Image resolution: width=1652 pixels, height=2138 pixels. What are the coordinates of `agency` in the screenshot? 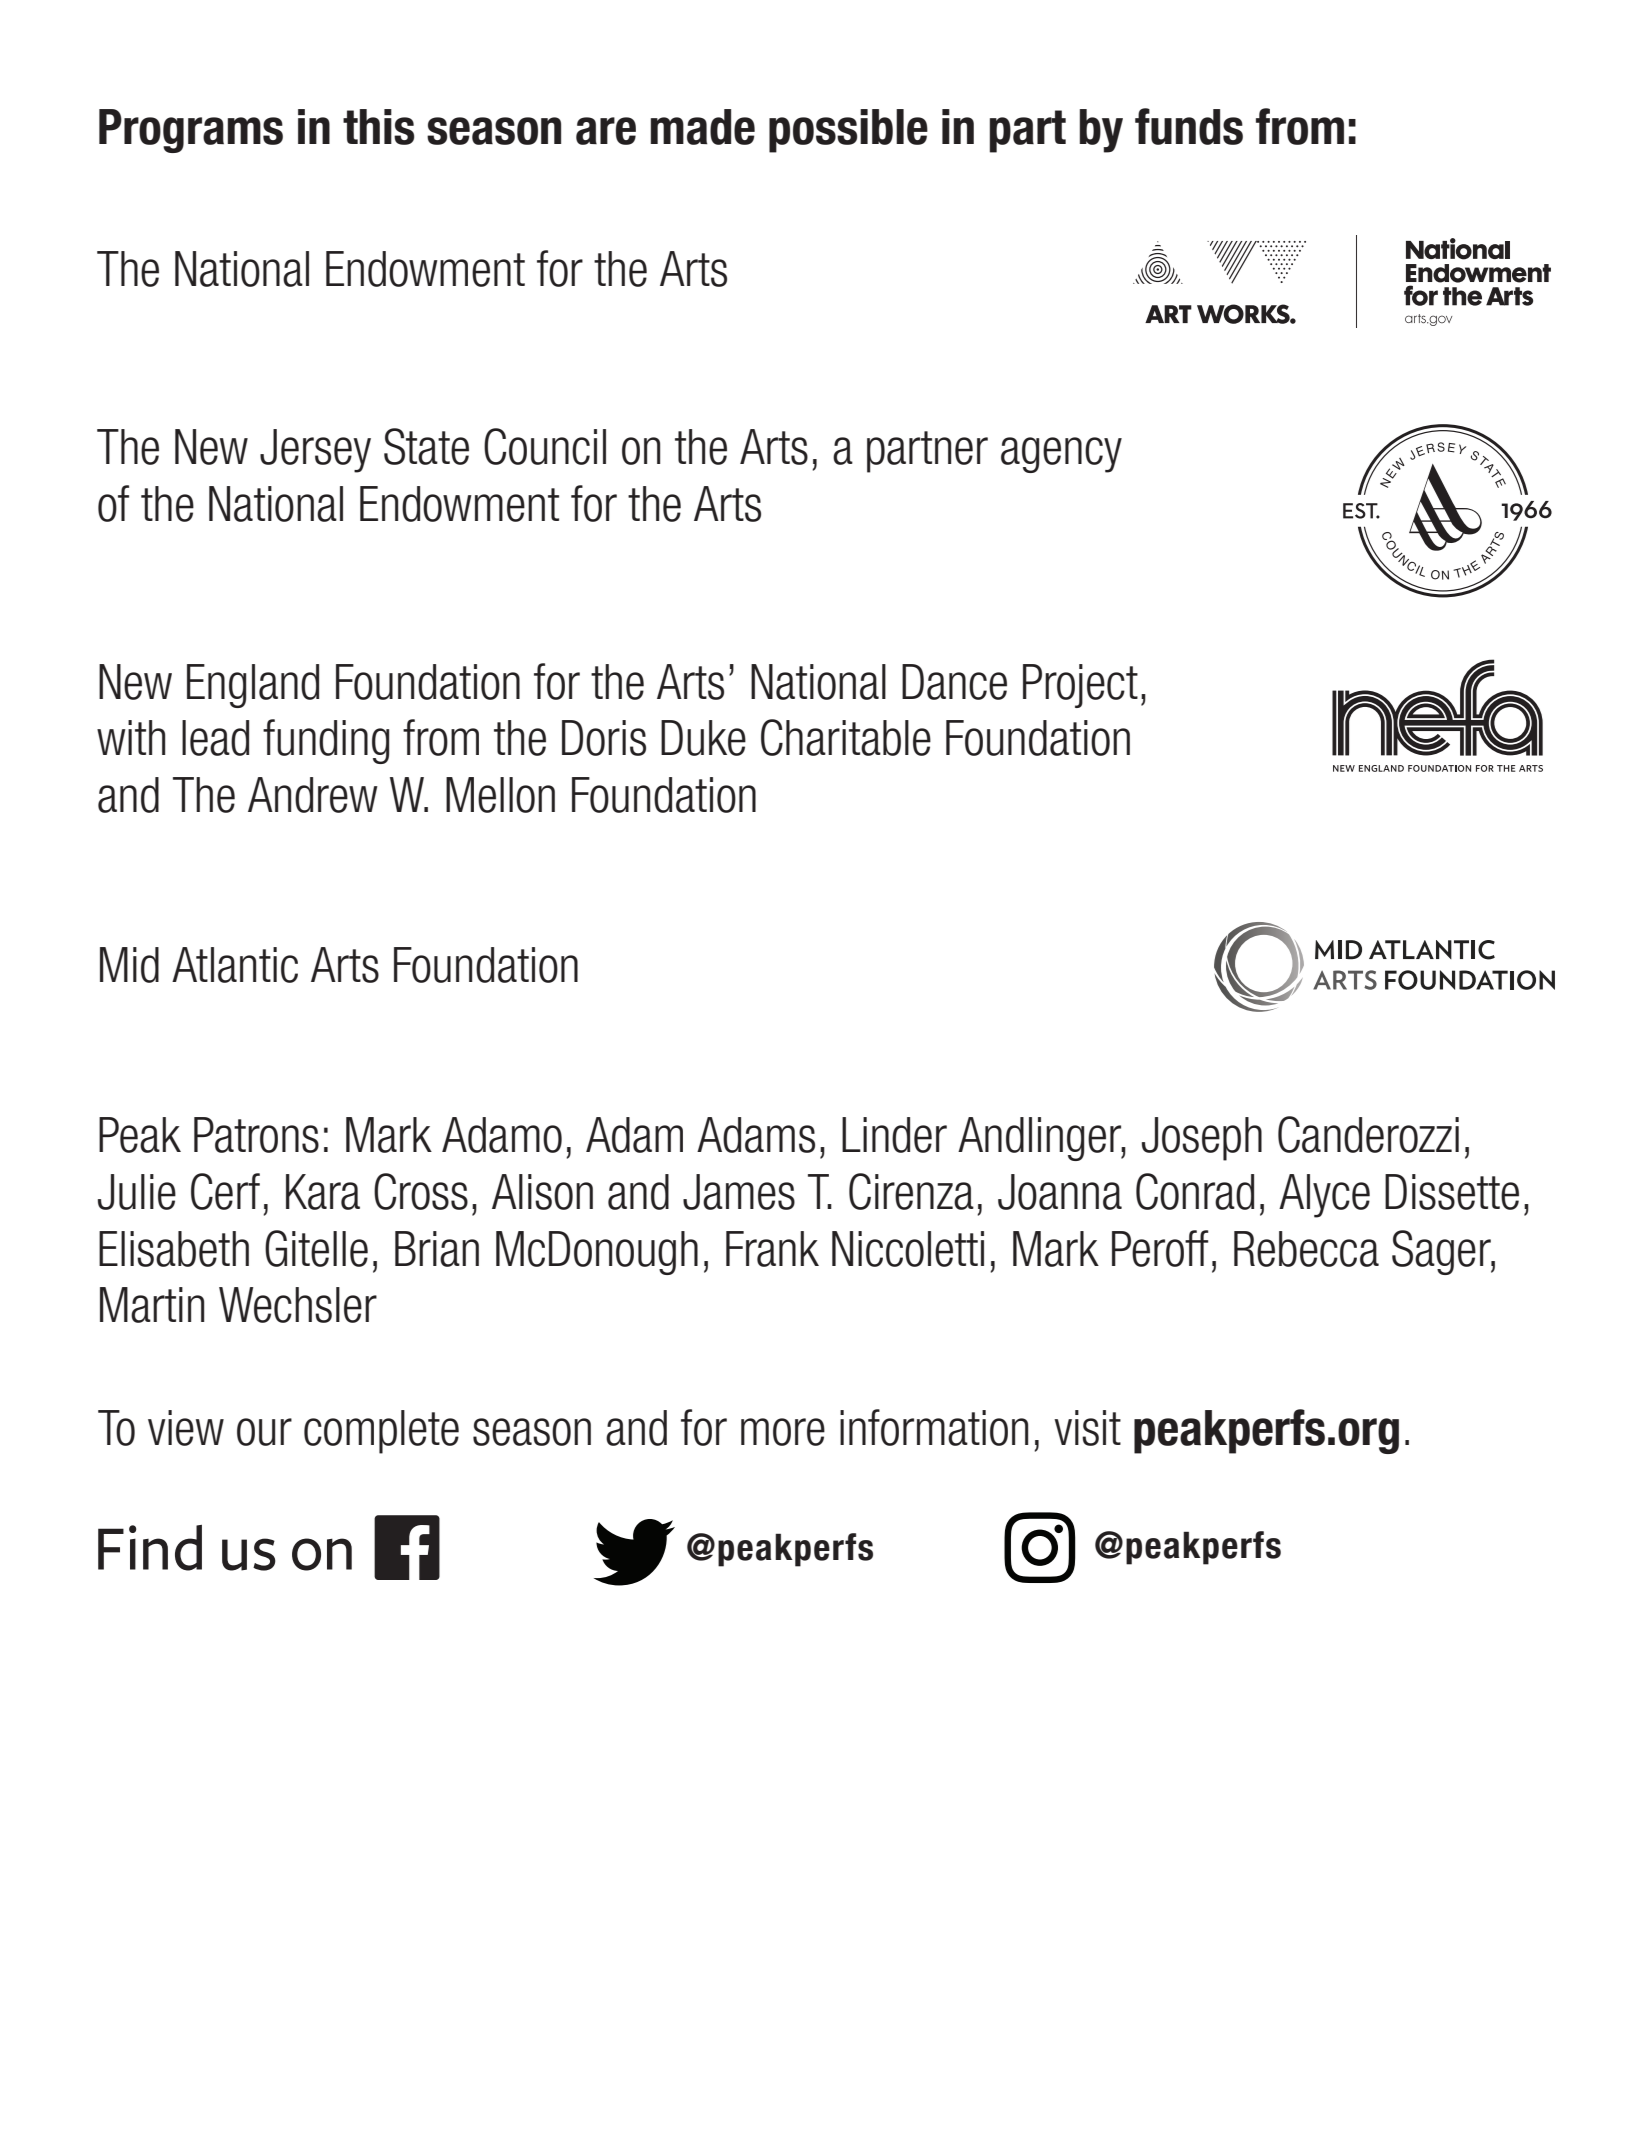 It's located at (1061, 455).
